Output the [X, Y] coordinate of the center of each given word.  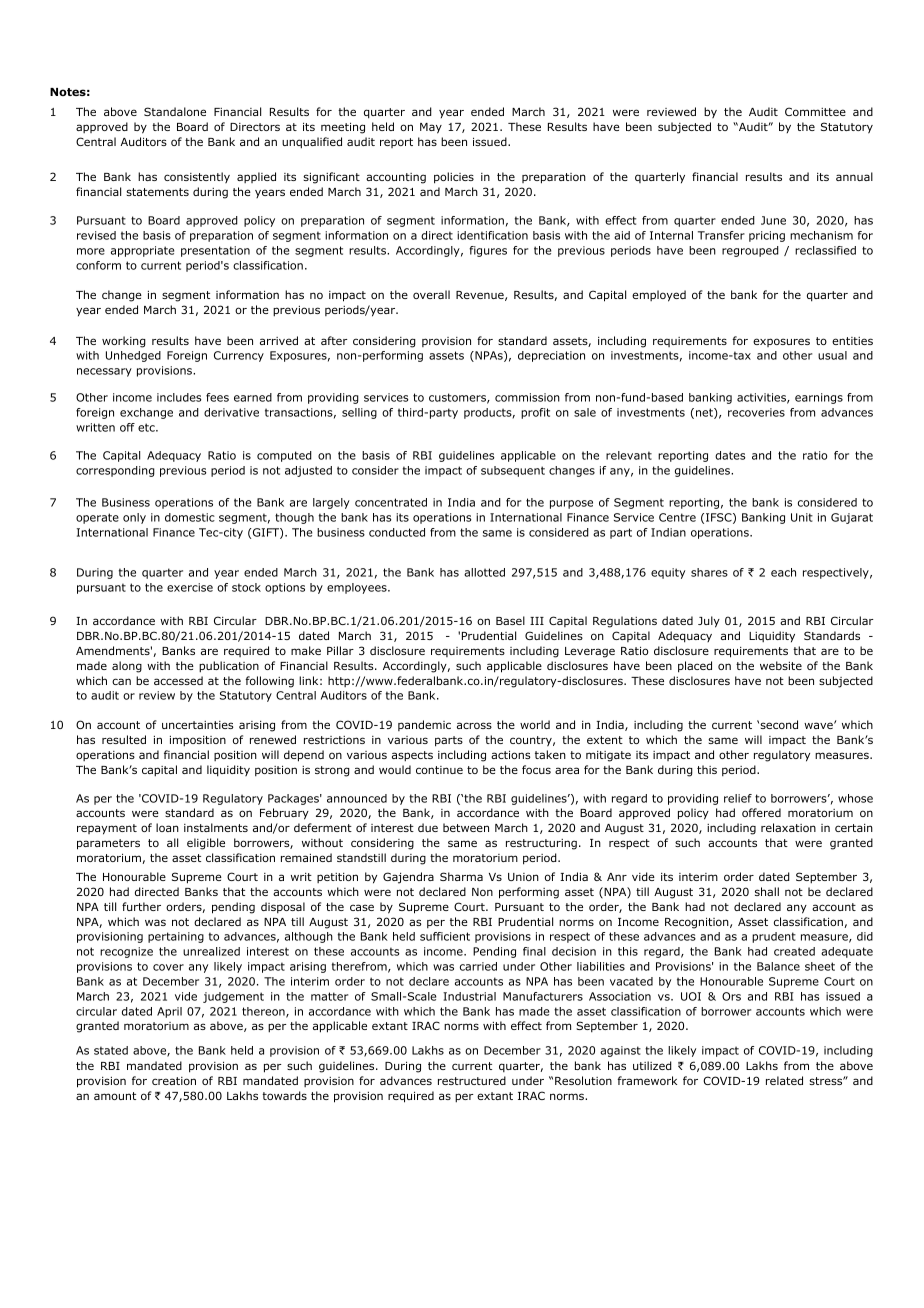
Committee [815, 111]
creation [174, 1081]
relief [738, 798]
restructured [472, 1080]
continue [439, 770]
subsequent [513, 471]
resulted [124, 739]
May [431, 128]
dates [730, 455]
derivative [231, 412]
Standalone [175, 111]
